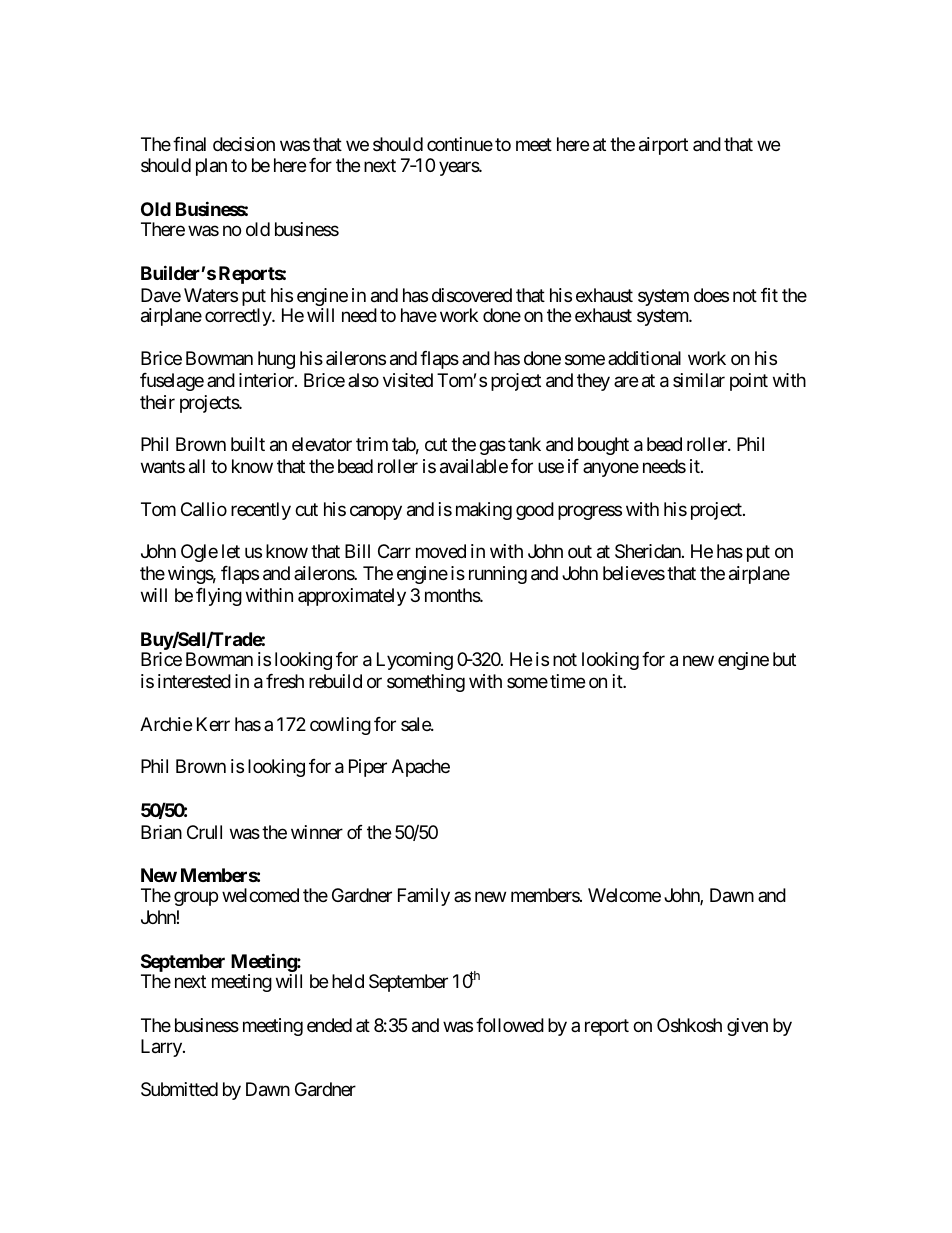 The height and width of the screenshot is (1233, 952). Describe the element at coordinates (213, 724) in the screenshot. I see `Kerr` at that location.
